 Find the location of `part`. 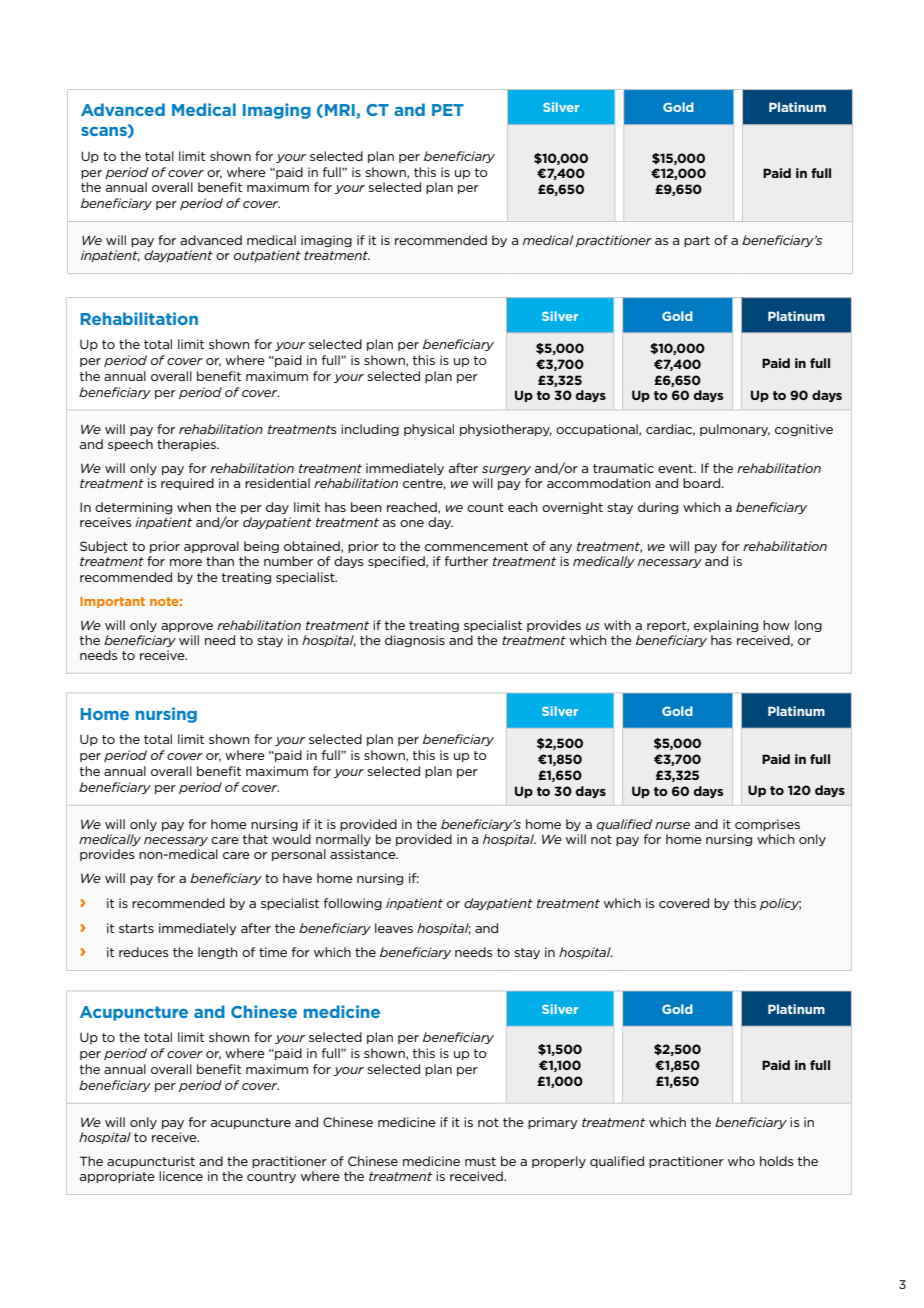

part is located at coordinates (697, 241).
